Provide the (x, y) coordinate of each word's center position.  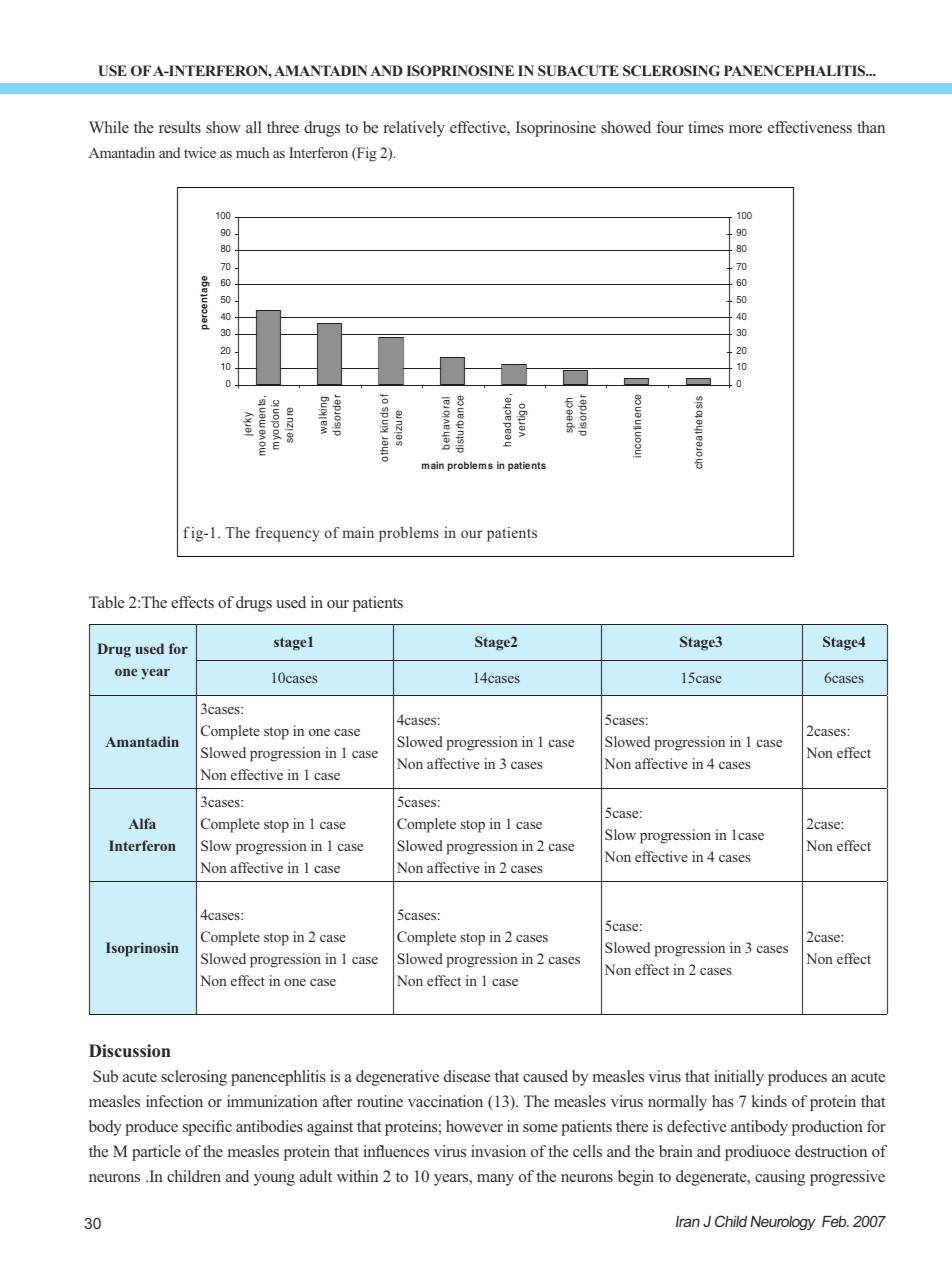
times (705, 127)
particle (156, 1153)
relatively (414, 129)
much (252, 152)
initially (739, 1078)
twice (200, 152)
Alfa (142, 823)
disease (467, 1076)
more (745, 129)
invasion (498, 1151)
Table (107, 602)
